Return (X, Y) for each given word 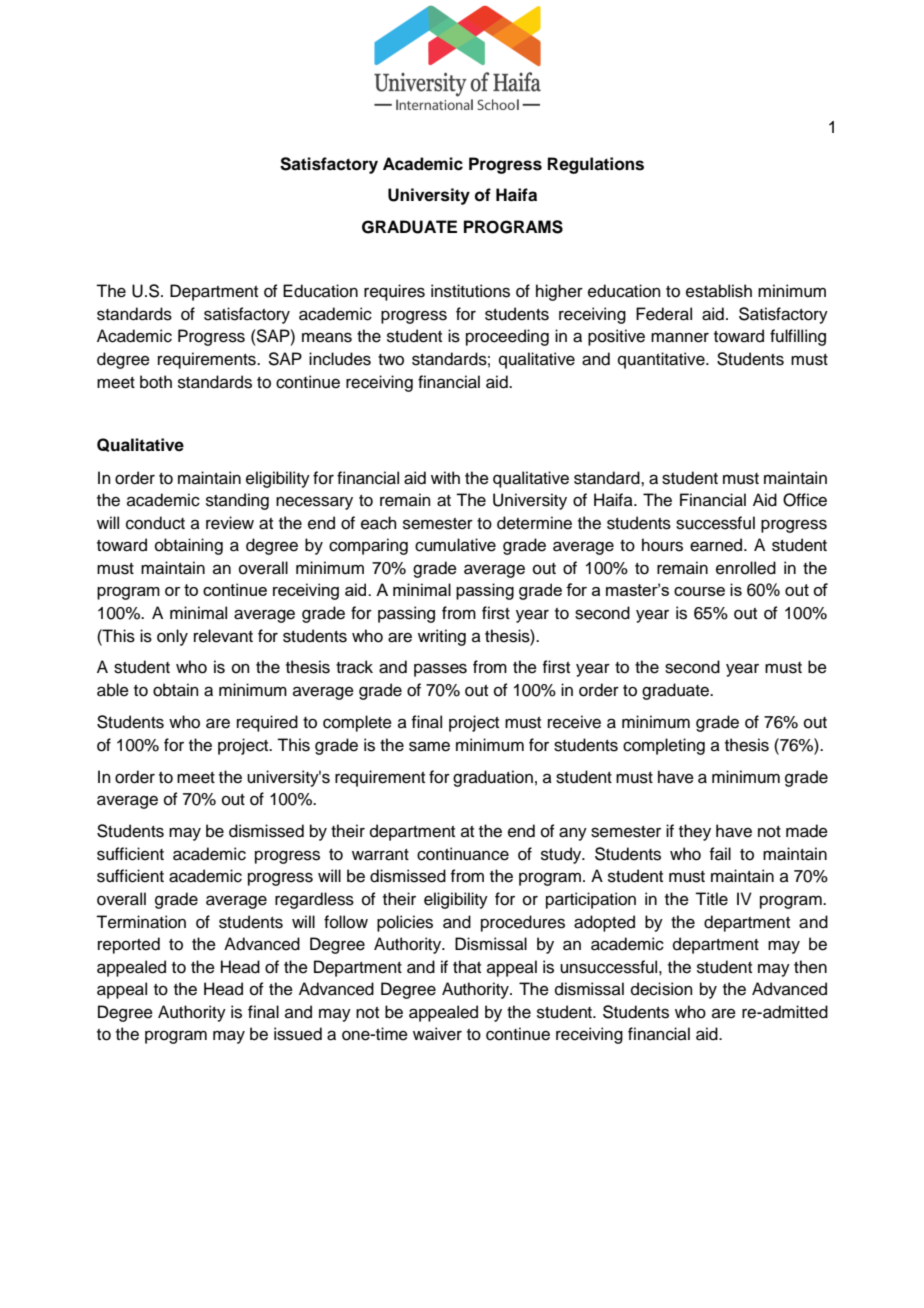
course (699, 591)
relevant (223, 636)
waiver (437, 1034)
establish (719, 291)
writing (442, 637)
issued (298, 1034)
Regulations (596, 165)
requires (394, 292)
